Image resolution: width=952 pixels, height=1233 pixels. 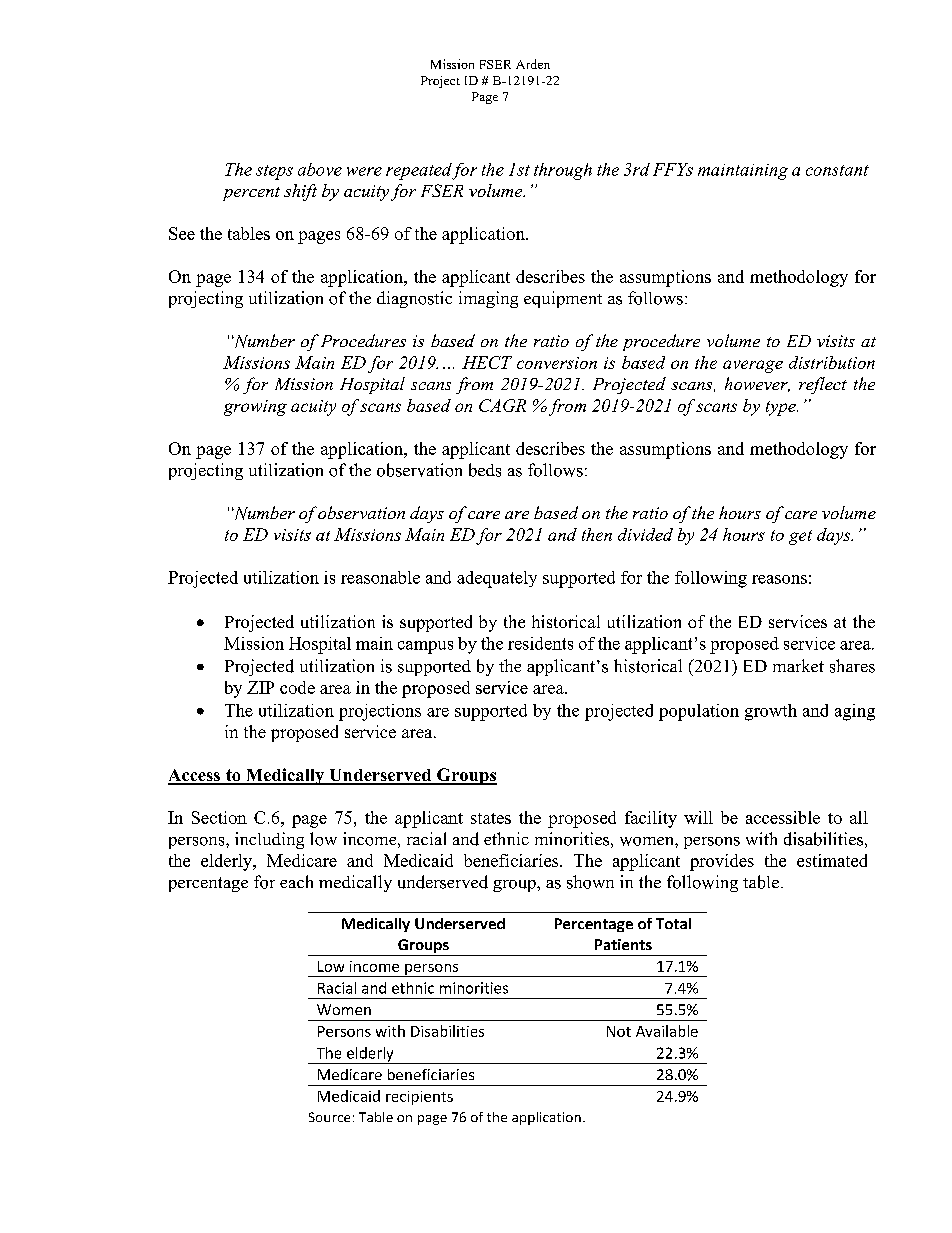 I want to click on growing, so click(x=255, y=408).
